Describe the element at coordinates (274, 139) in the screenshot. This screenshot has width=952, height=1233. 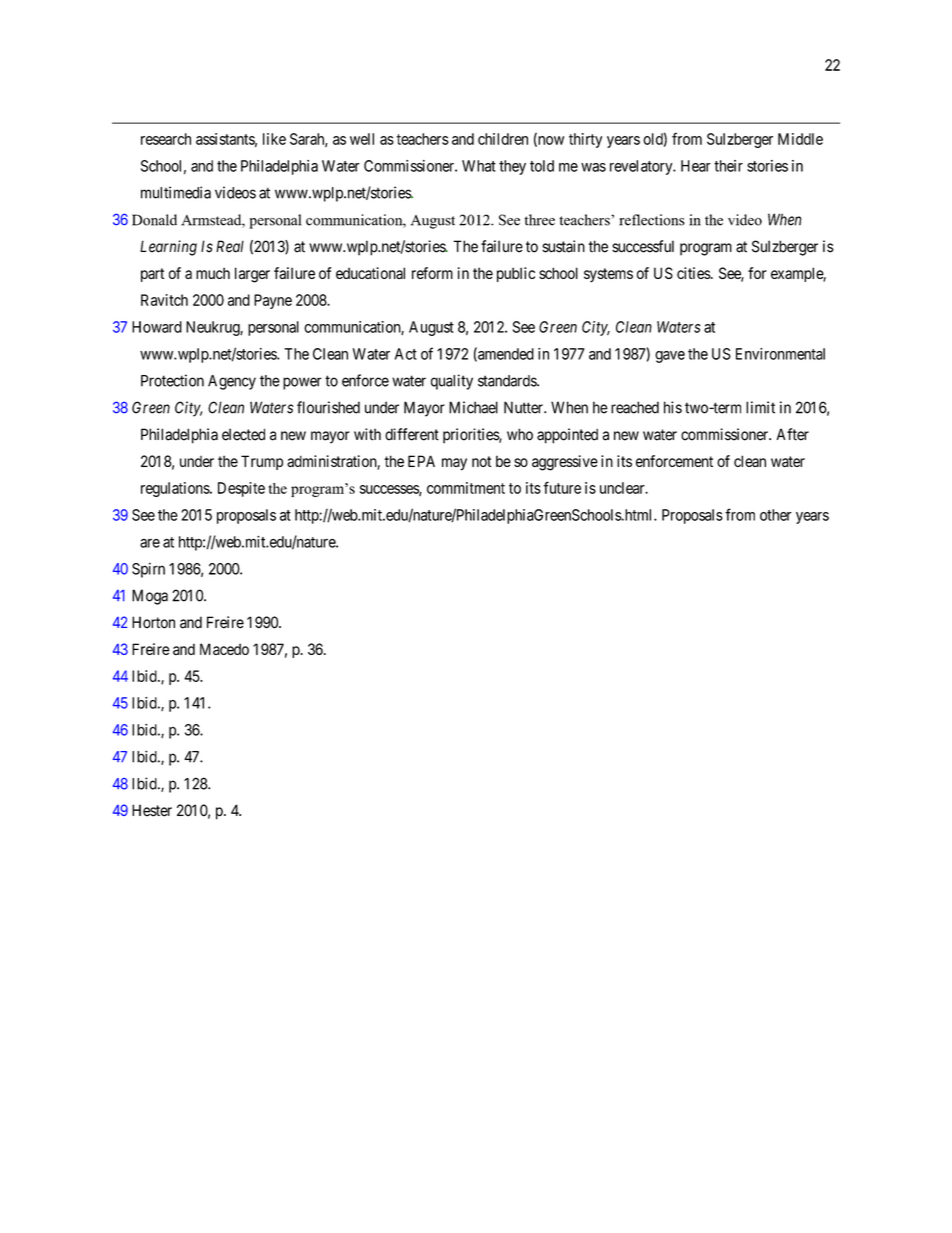
I see `like` at that location.
